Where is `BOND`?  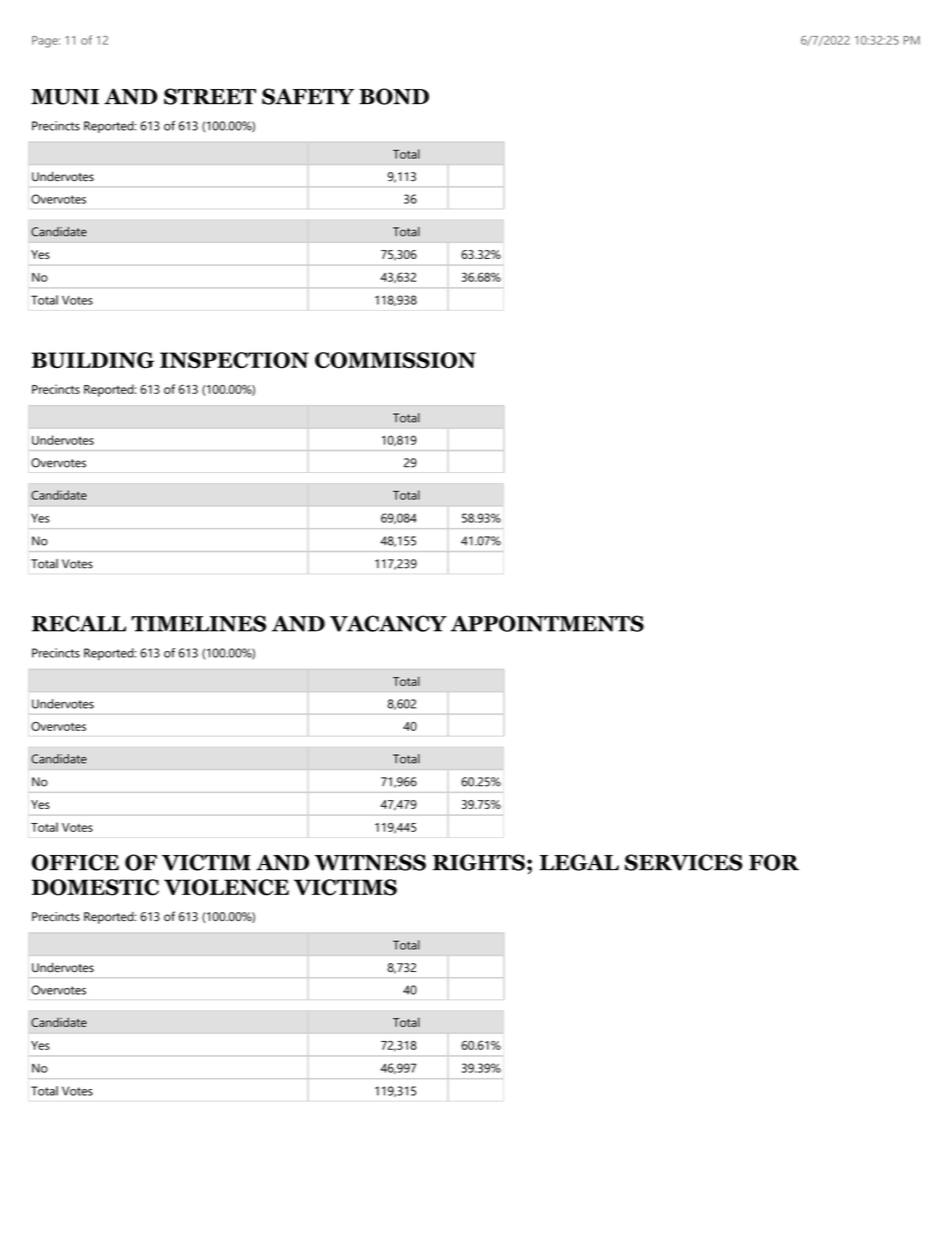
BOND is located at coordinates (394, 96).
